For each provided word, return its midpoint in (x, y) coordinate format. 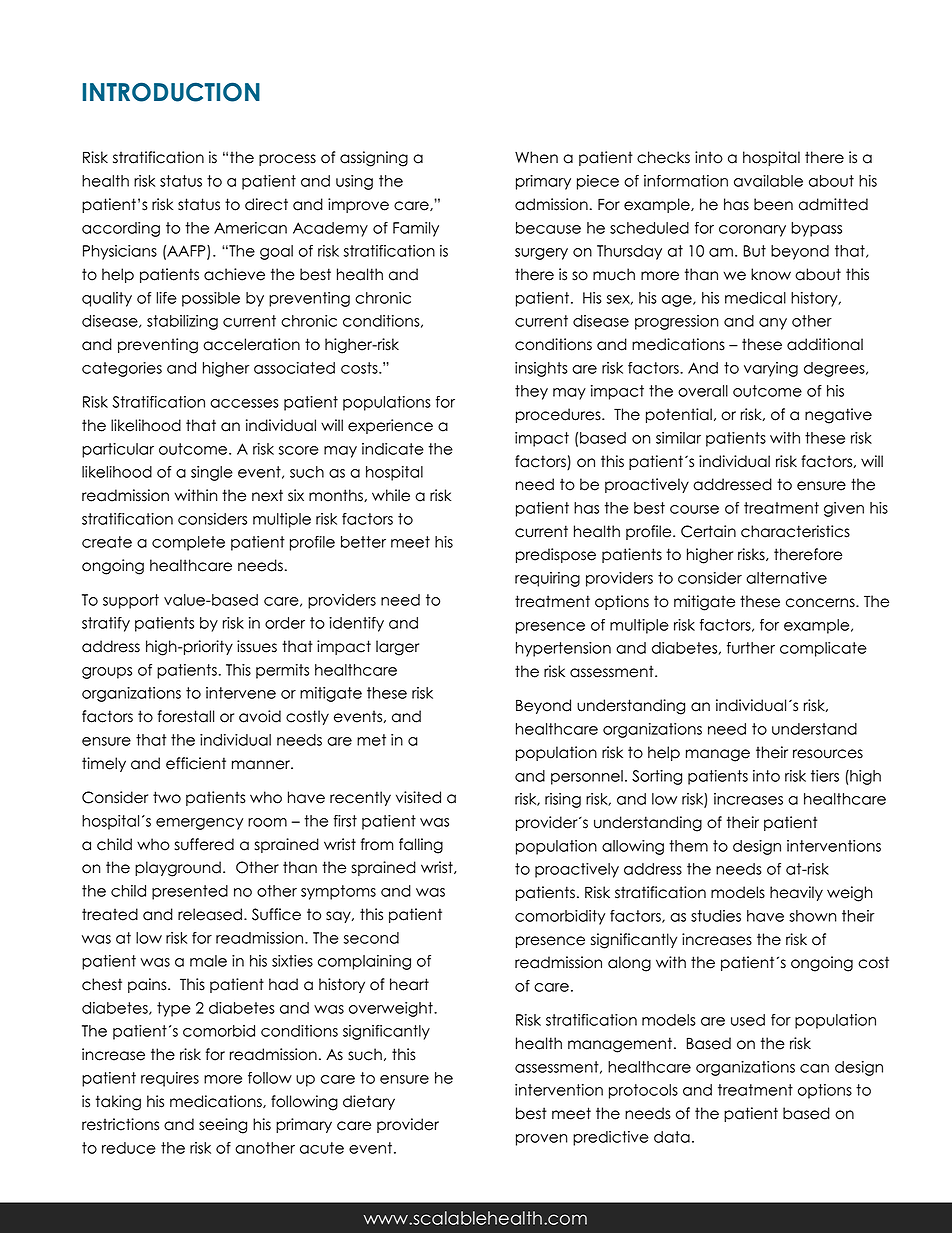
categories (122, 369)
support (131, 601)
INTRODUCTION (171, 92)
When (536, 157)
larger (397, 648)
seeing (223, 1126)
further (751, 648)
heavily (796, 893)
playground (178, 869)
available (768, 181)
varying (771, 369)
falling (421, 846)
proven (542, 1140)
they (531, 392)
